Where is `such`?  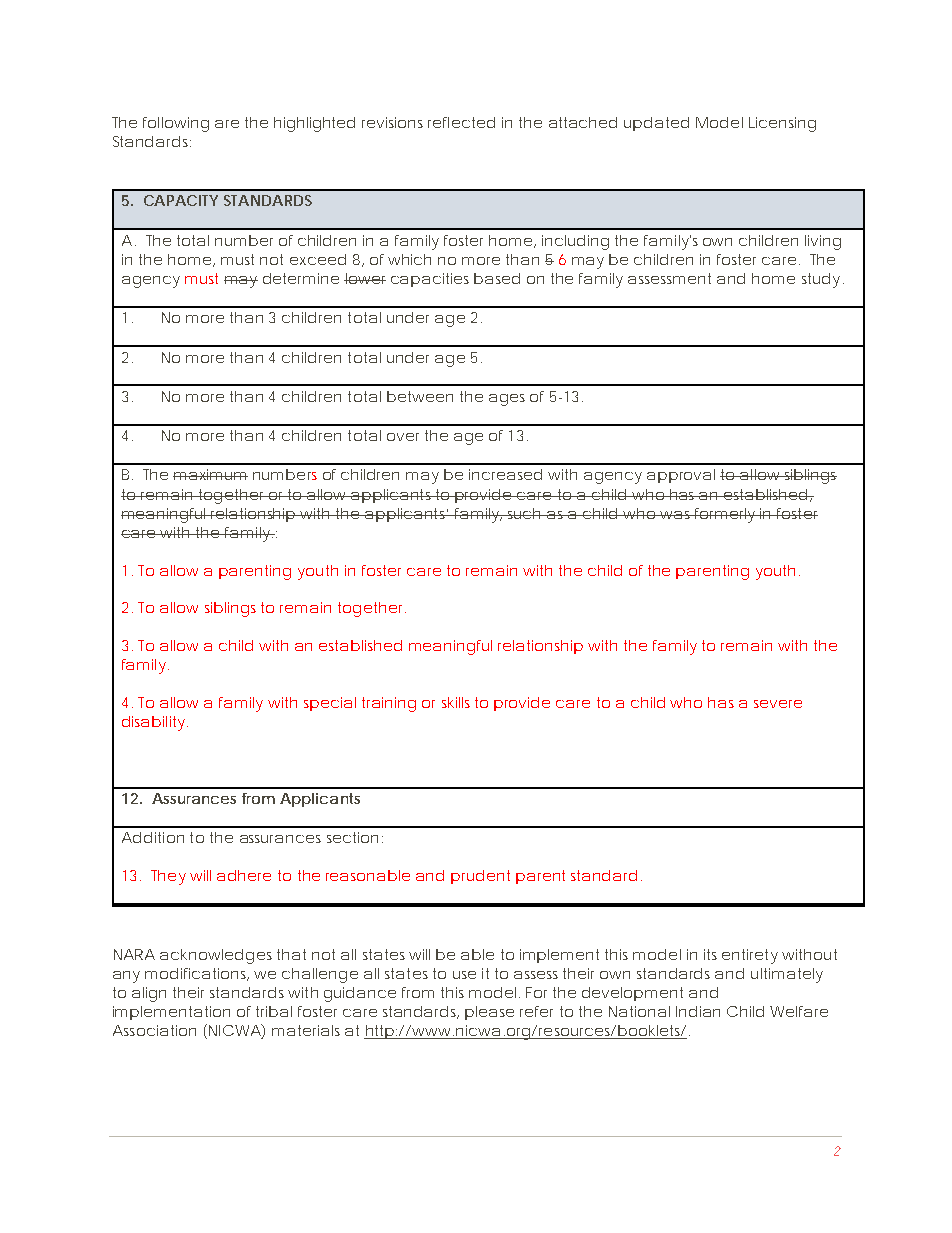
such is located at coordinates (525, 513).
